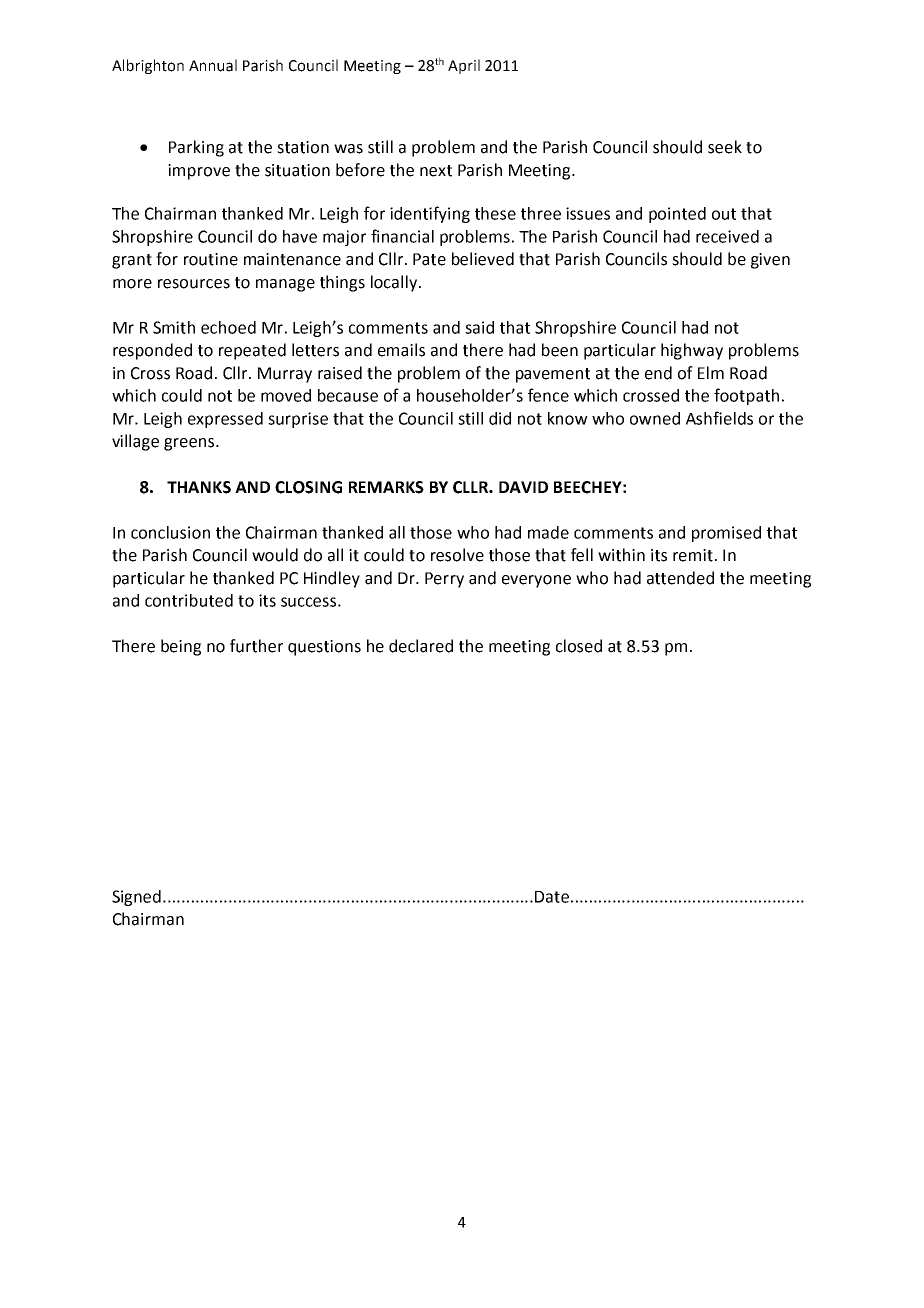  Describe the element at coordinates (464, 66) in the screenshot. I see `April` at that location.
